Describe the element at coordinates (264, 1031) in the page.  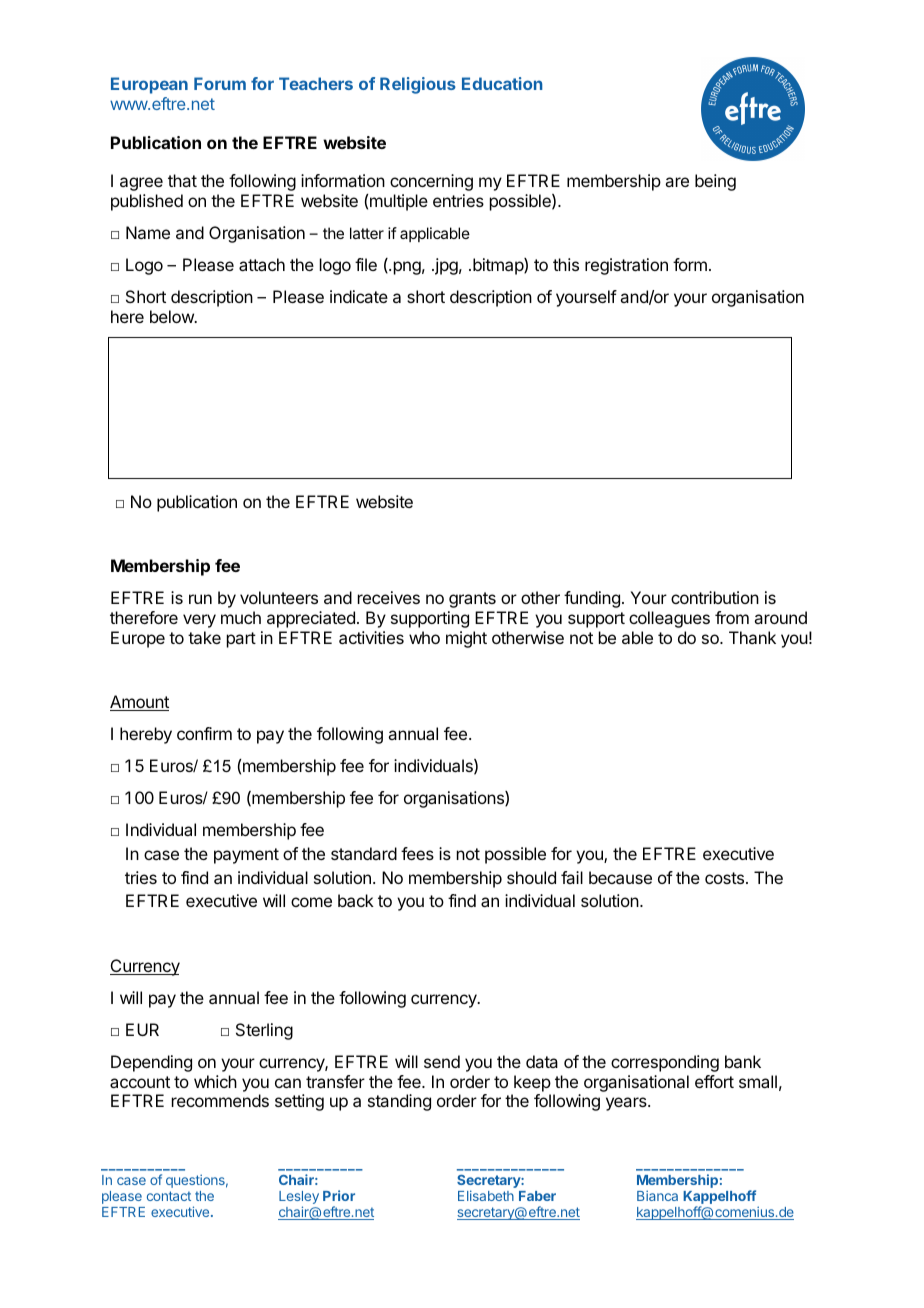
I see `Sterling` at that location.
